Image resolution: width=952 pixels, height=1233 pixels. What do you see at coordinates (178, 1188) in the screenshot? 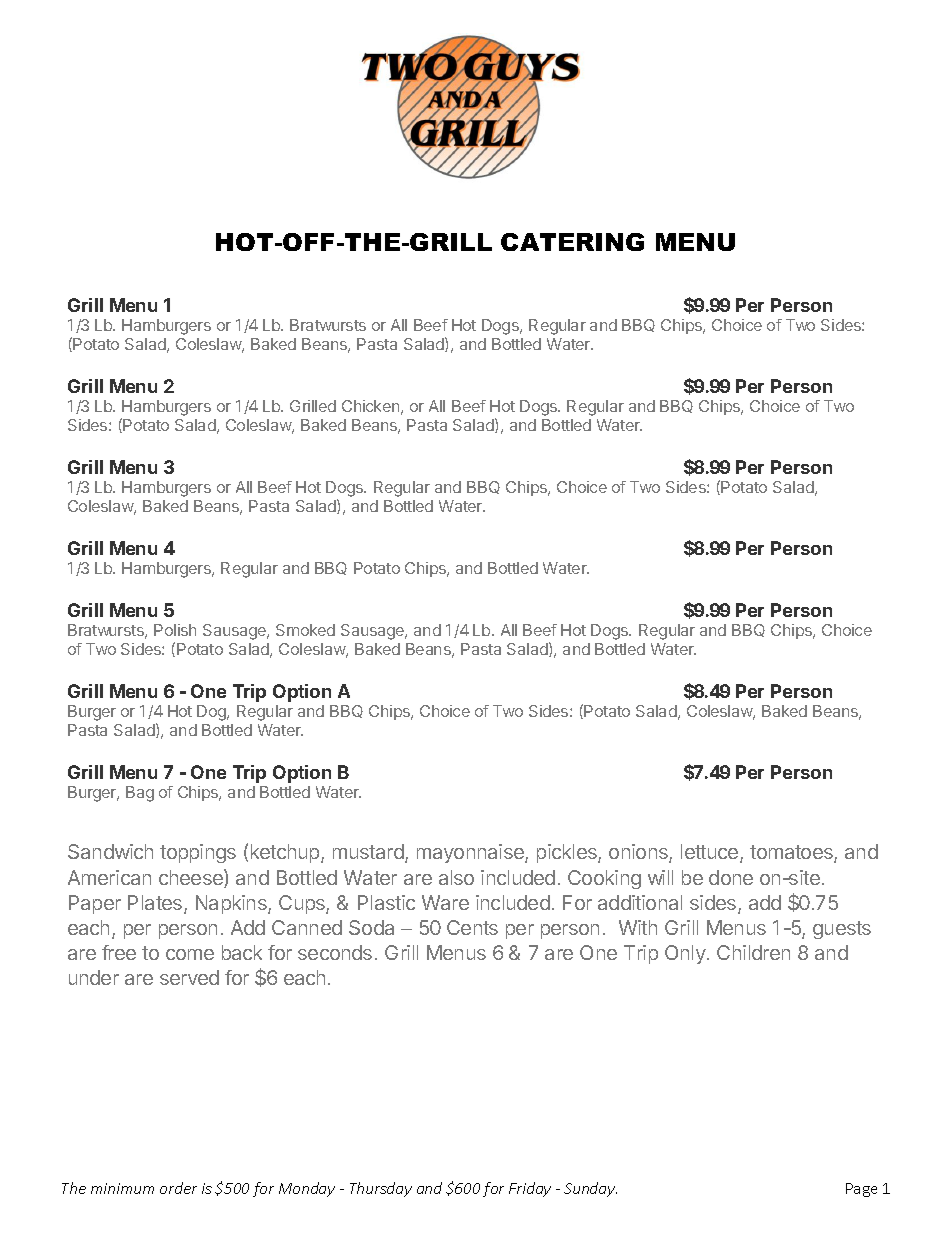
I see `order` at bounding box center [178, 1188].
